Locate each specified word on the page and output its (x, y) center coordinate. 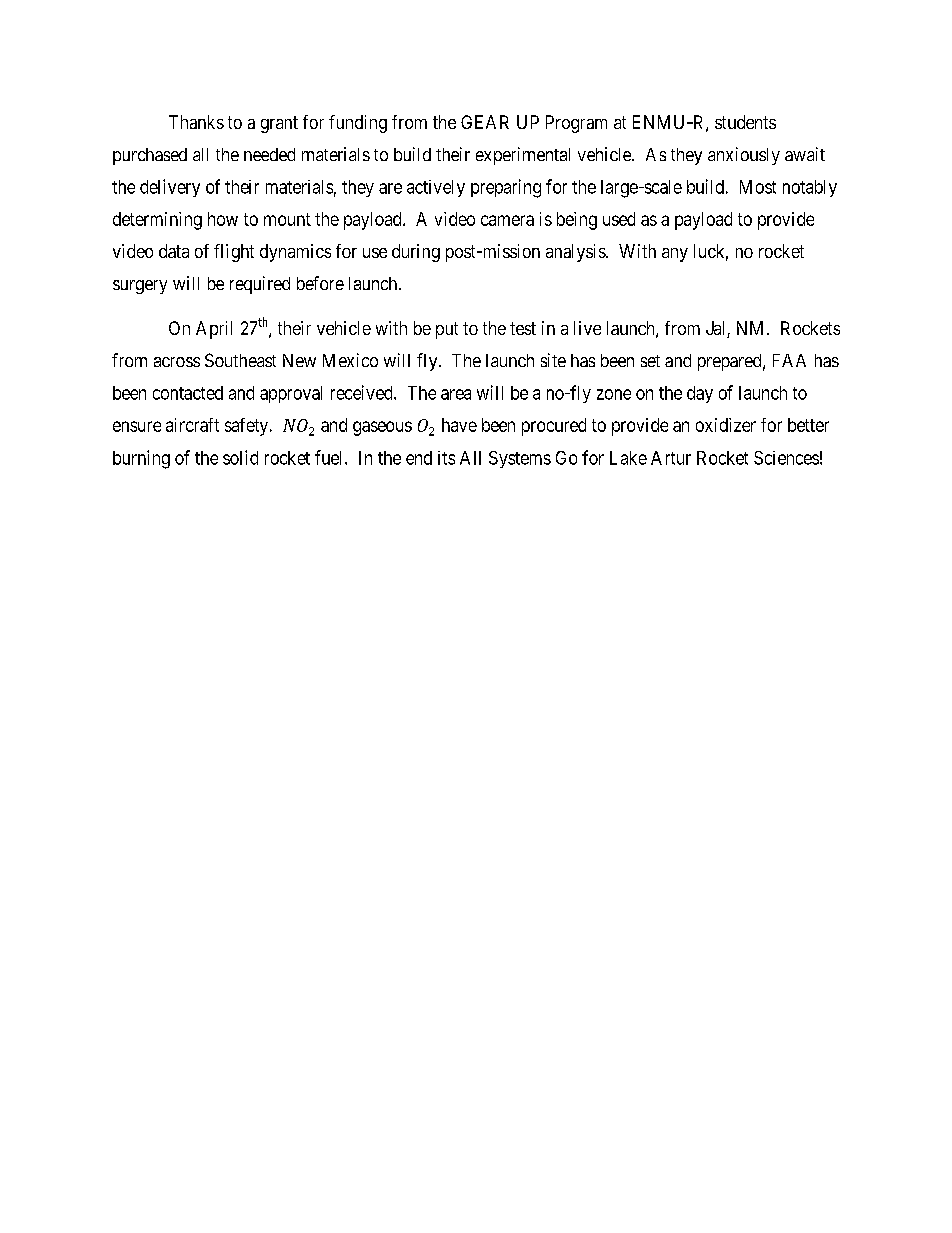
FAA (789, 360)
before (320, 283)
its (446, 458)
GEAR (485, 122)
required (260, 285)
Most (758, 187)
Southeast (240, 360)
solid (240, 457)
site (553, 360)
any (675, 255)
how (223, 219)
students (745, 122)
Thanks (196, 122)
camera (507, 220)
